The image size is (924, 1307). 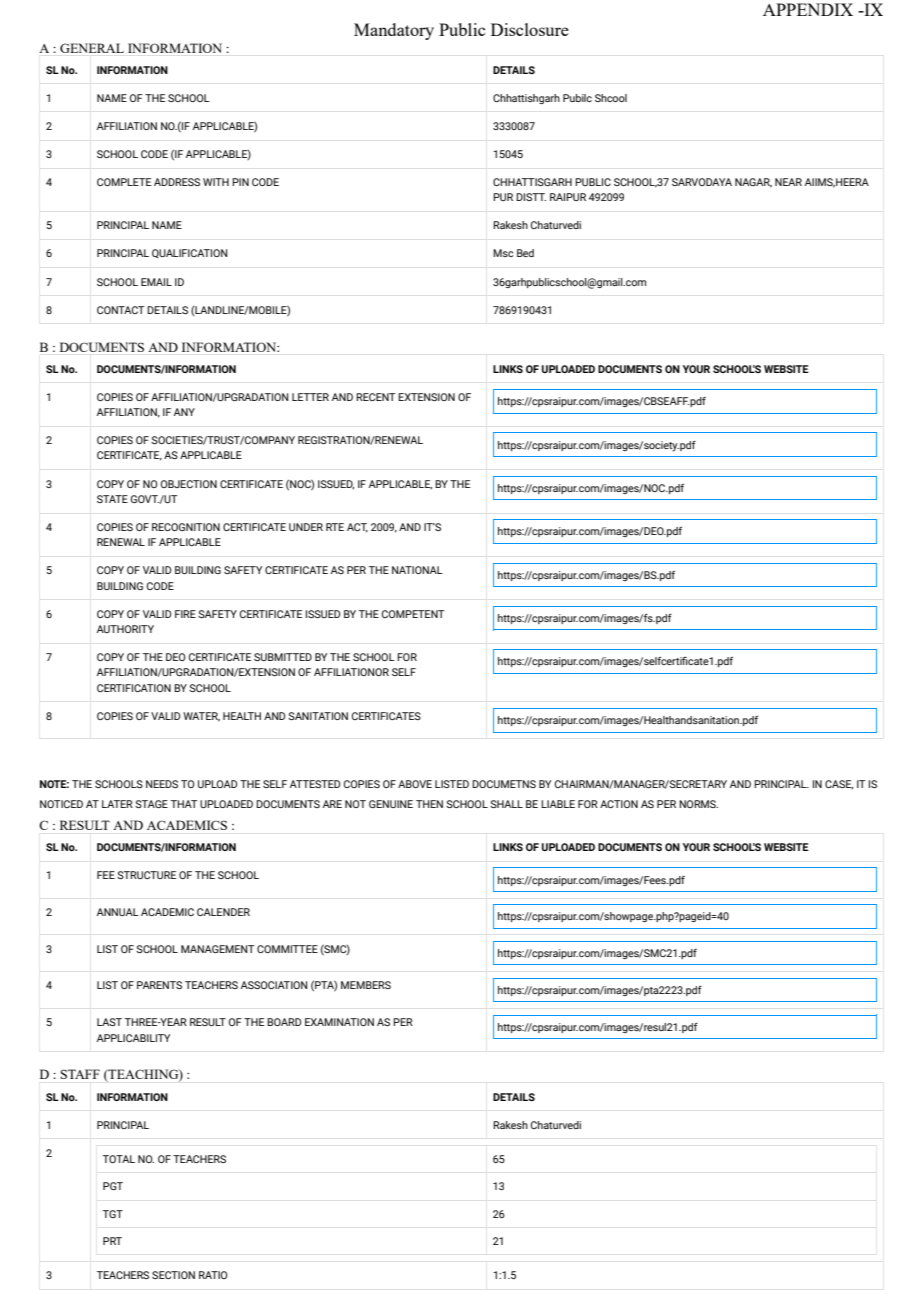 I want to click on EXAMINATION, so click(x=339, y=1022).
